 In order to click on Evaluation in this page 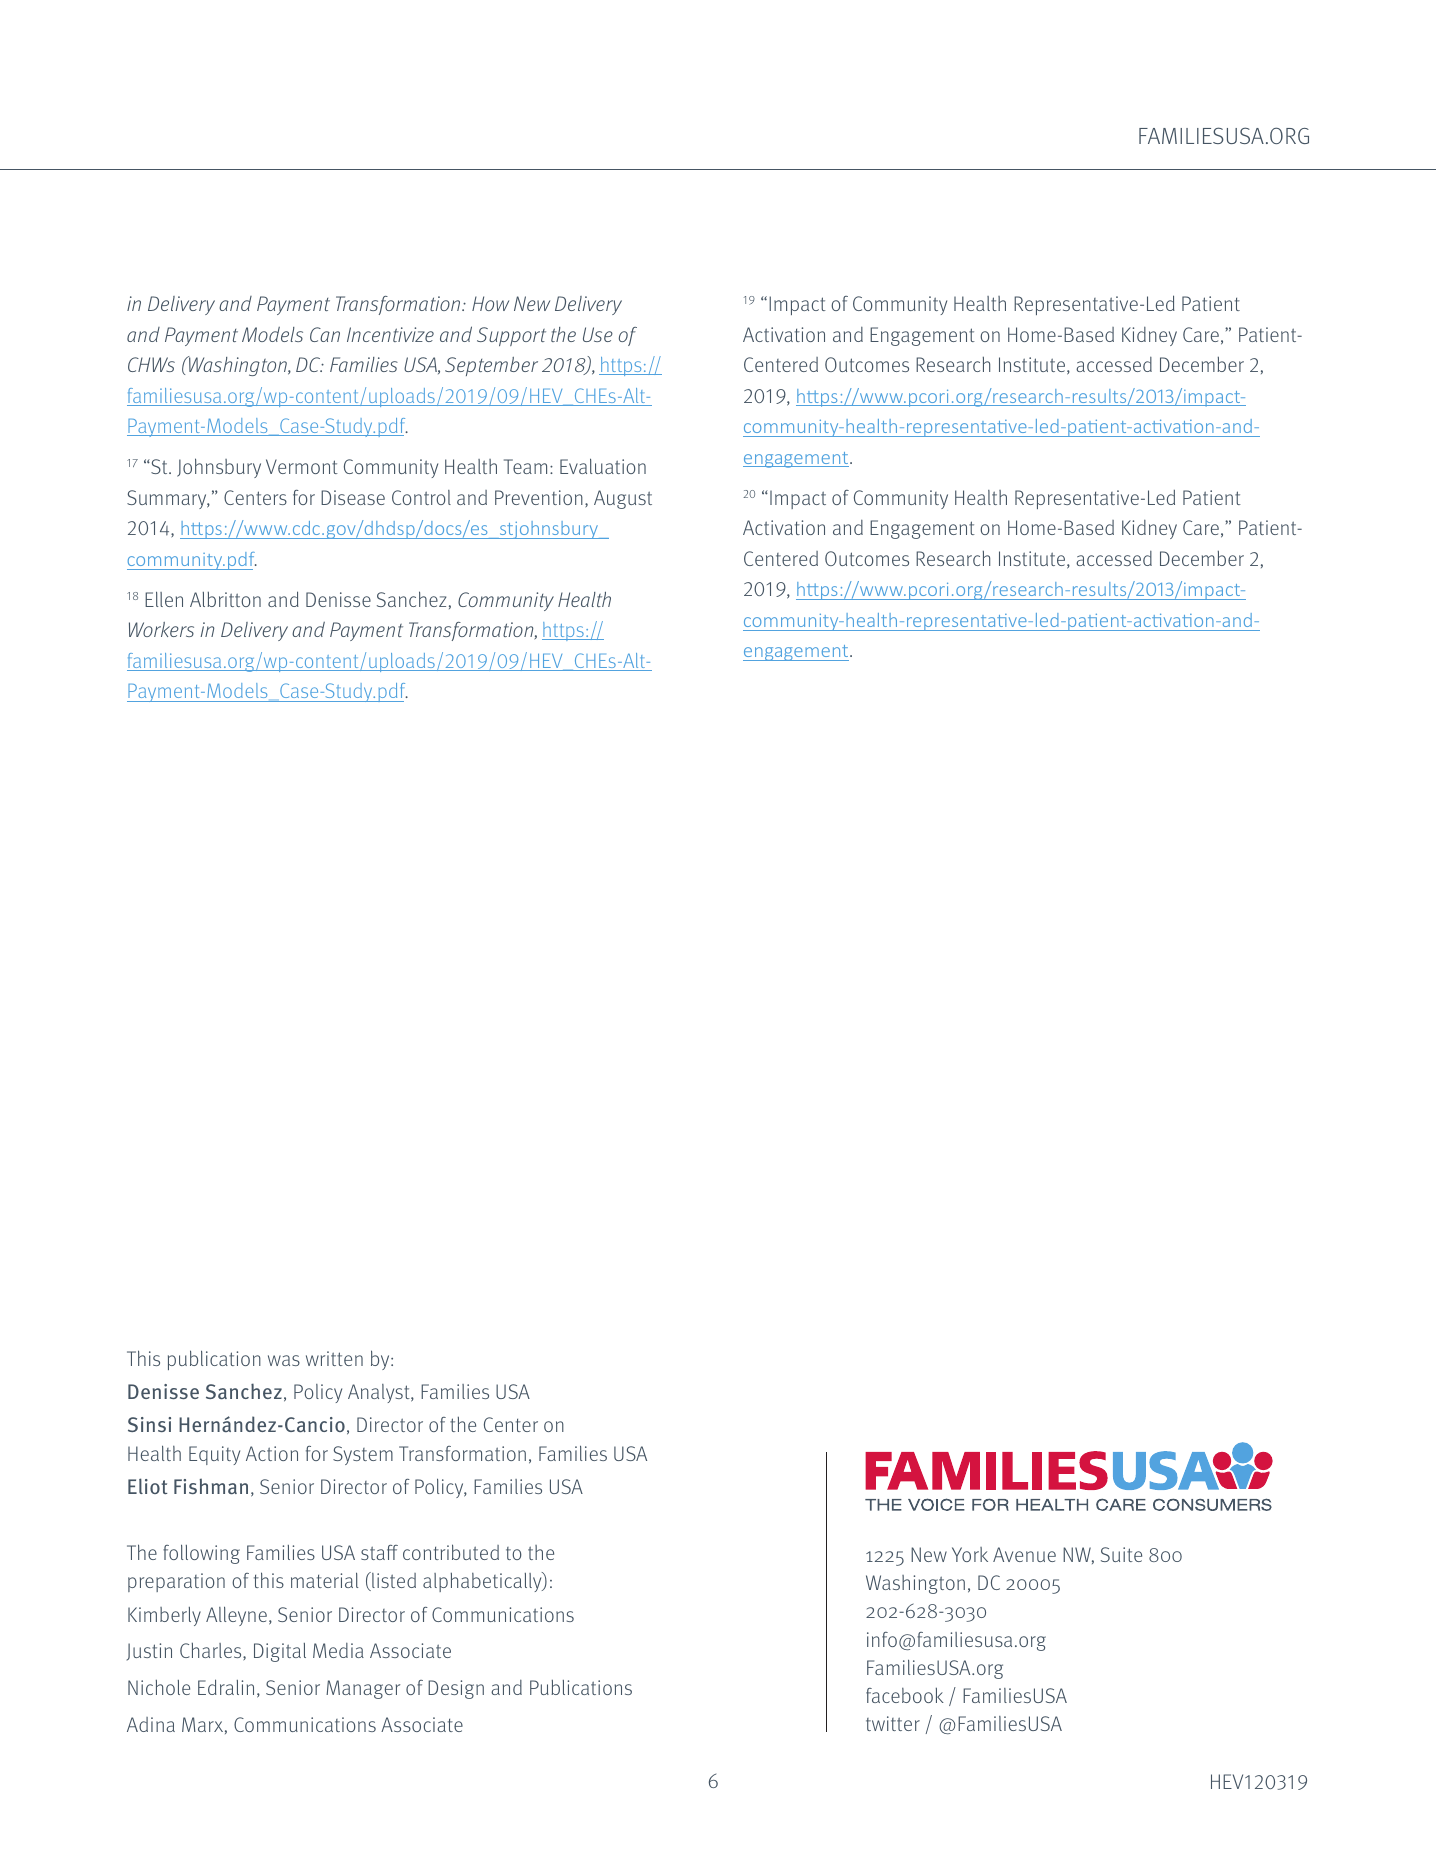, I will do `click(603, 466)`.
